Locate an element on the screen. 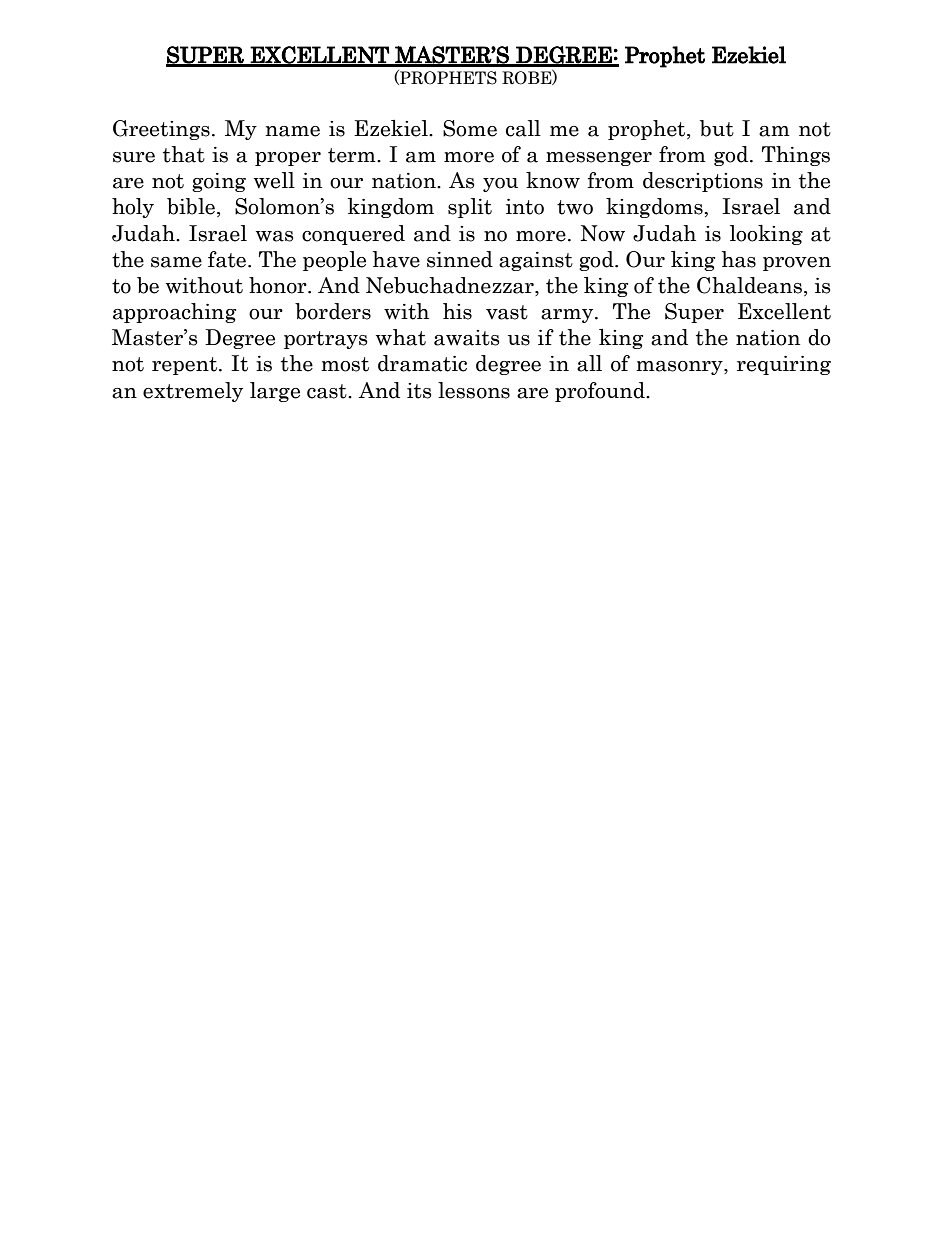  his is located at coordinates (457, 311).
